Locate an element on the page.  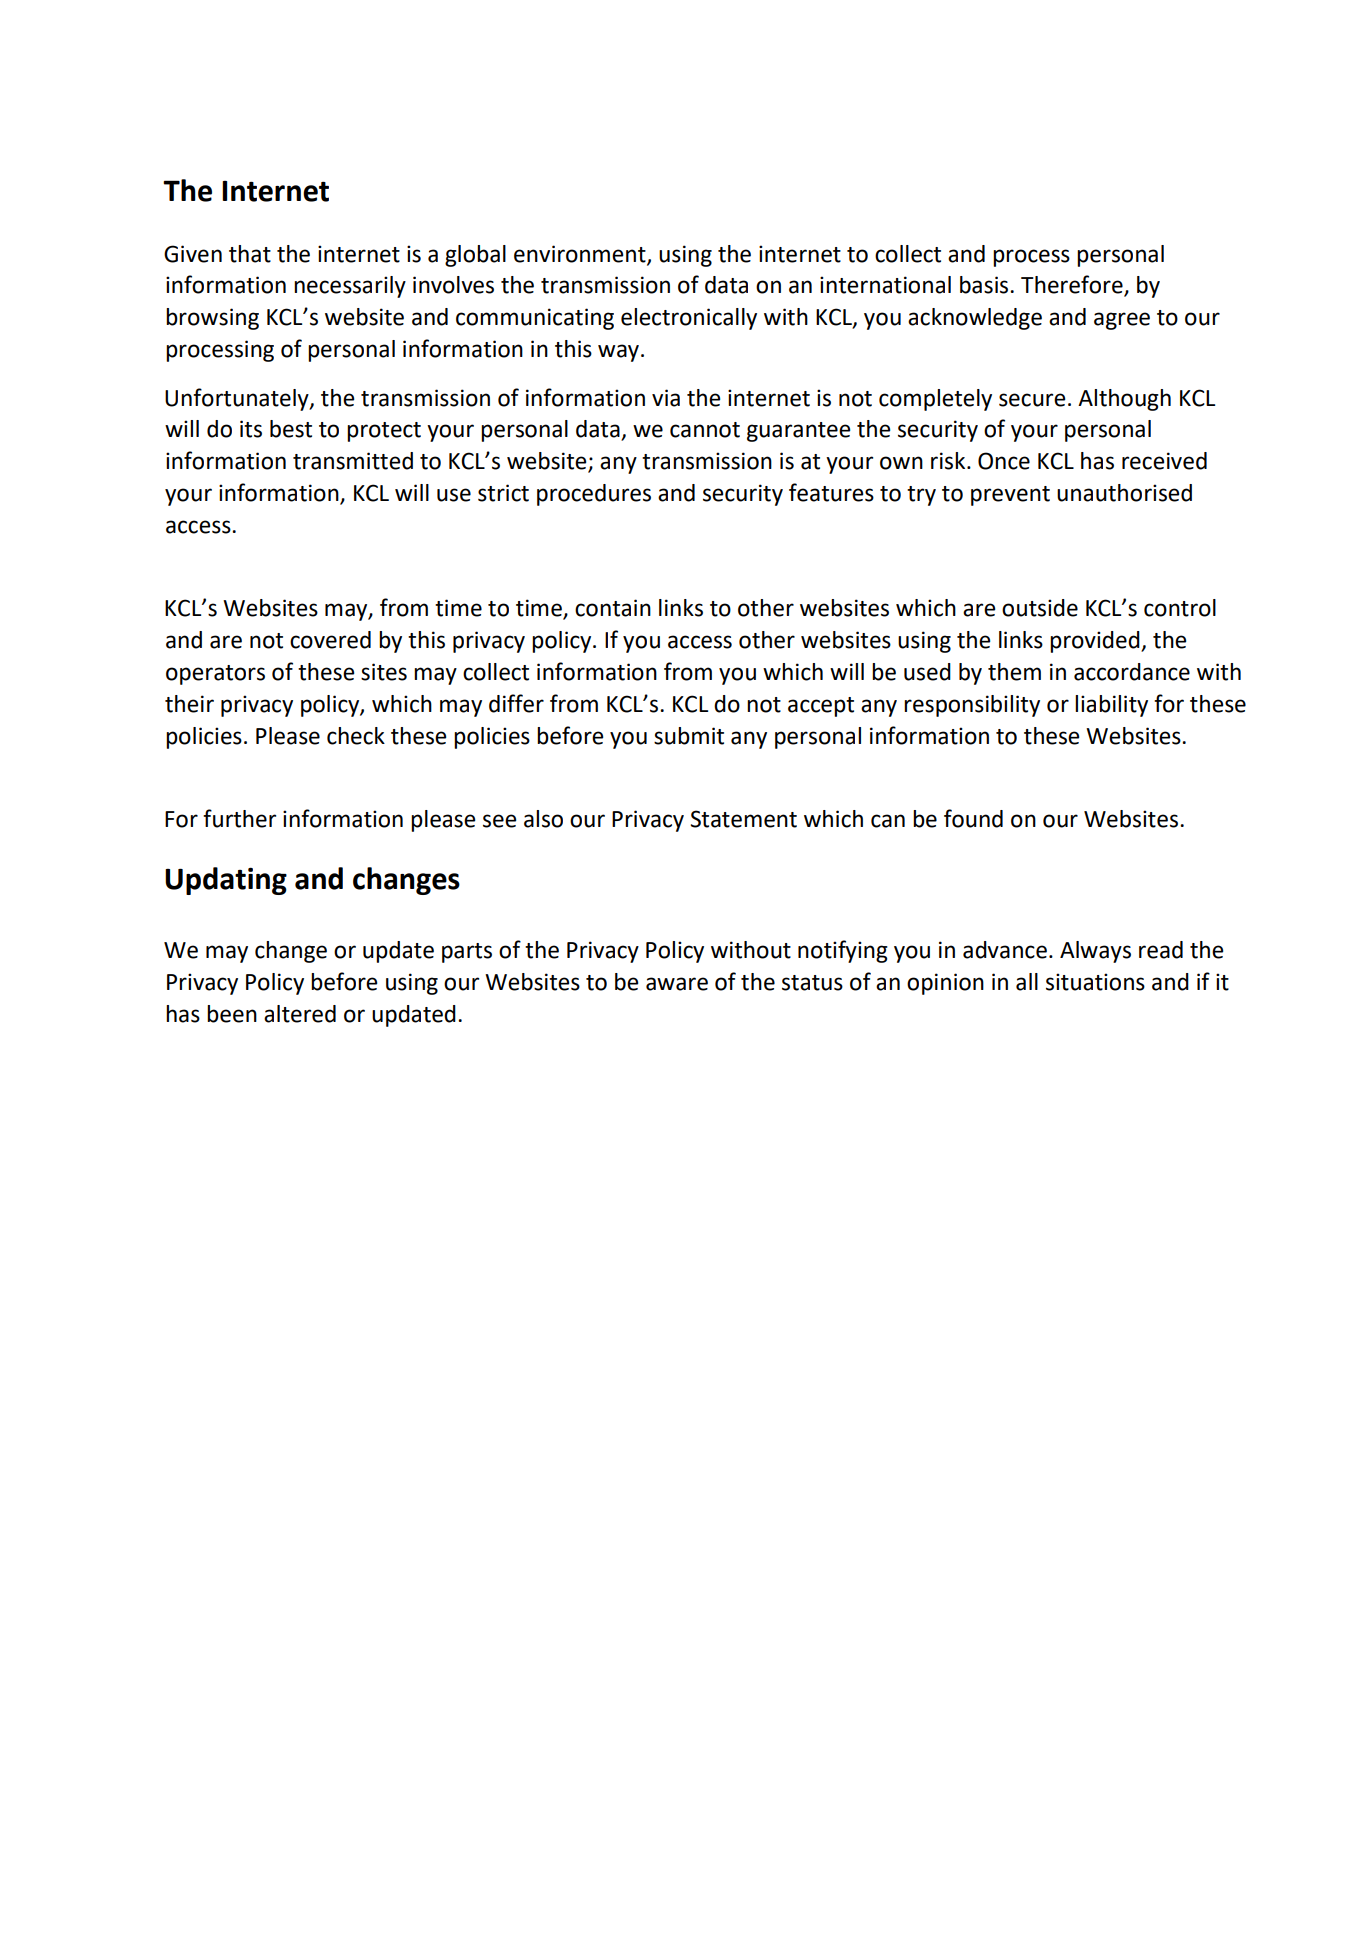
contain is located at coordinates (613, 608).
